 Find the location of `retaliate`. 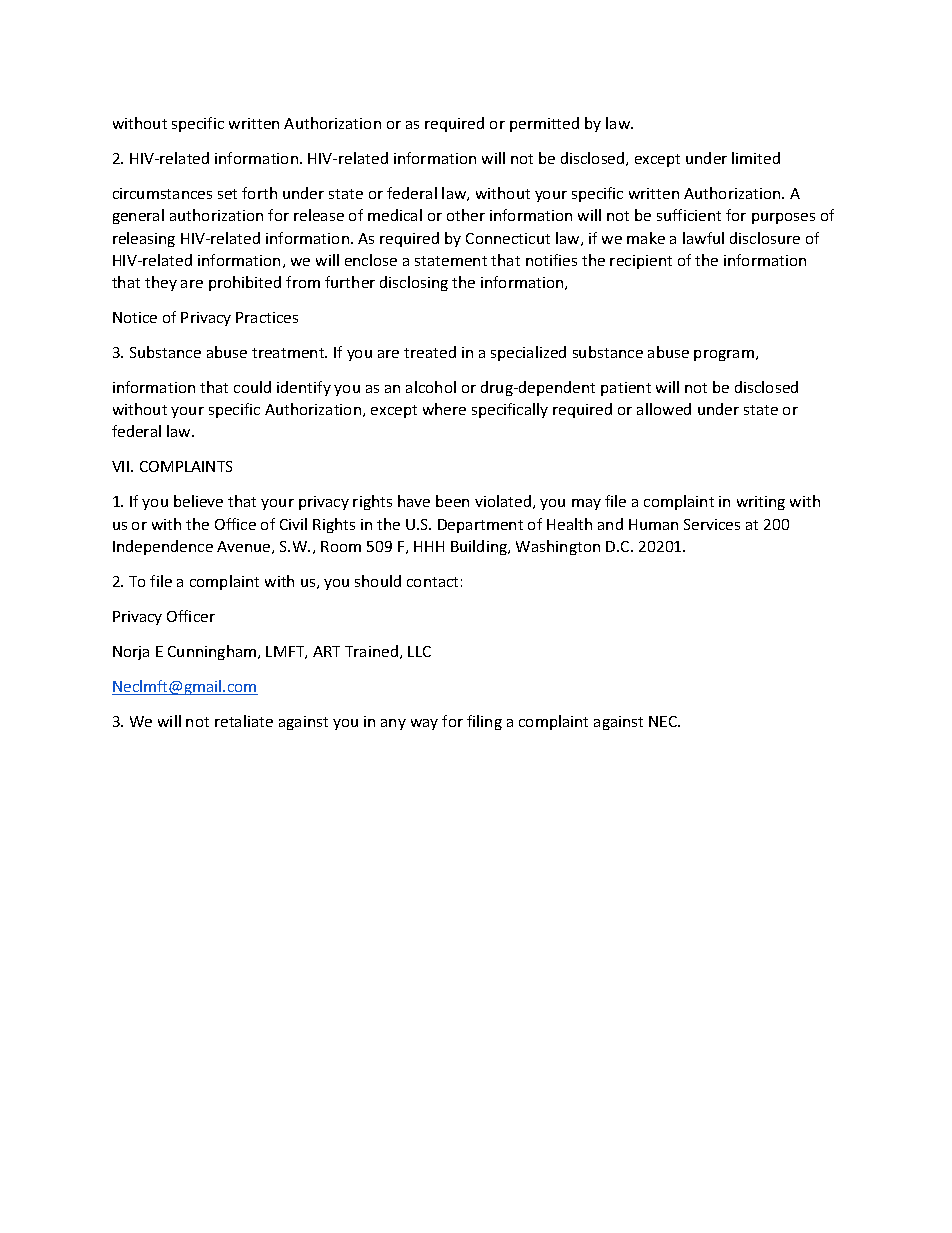

retaliate is located at coordinates (244, 721).
